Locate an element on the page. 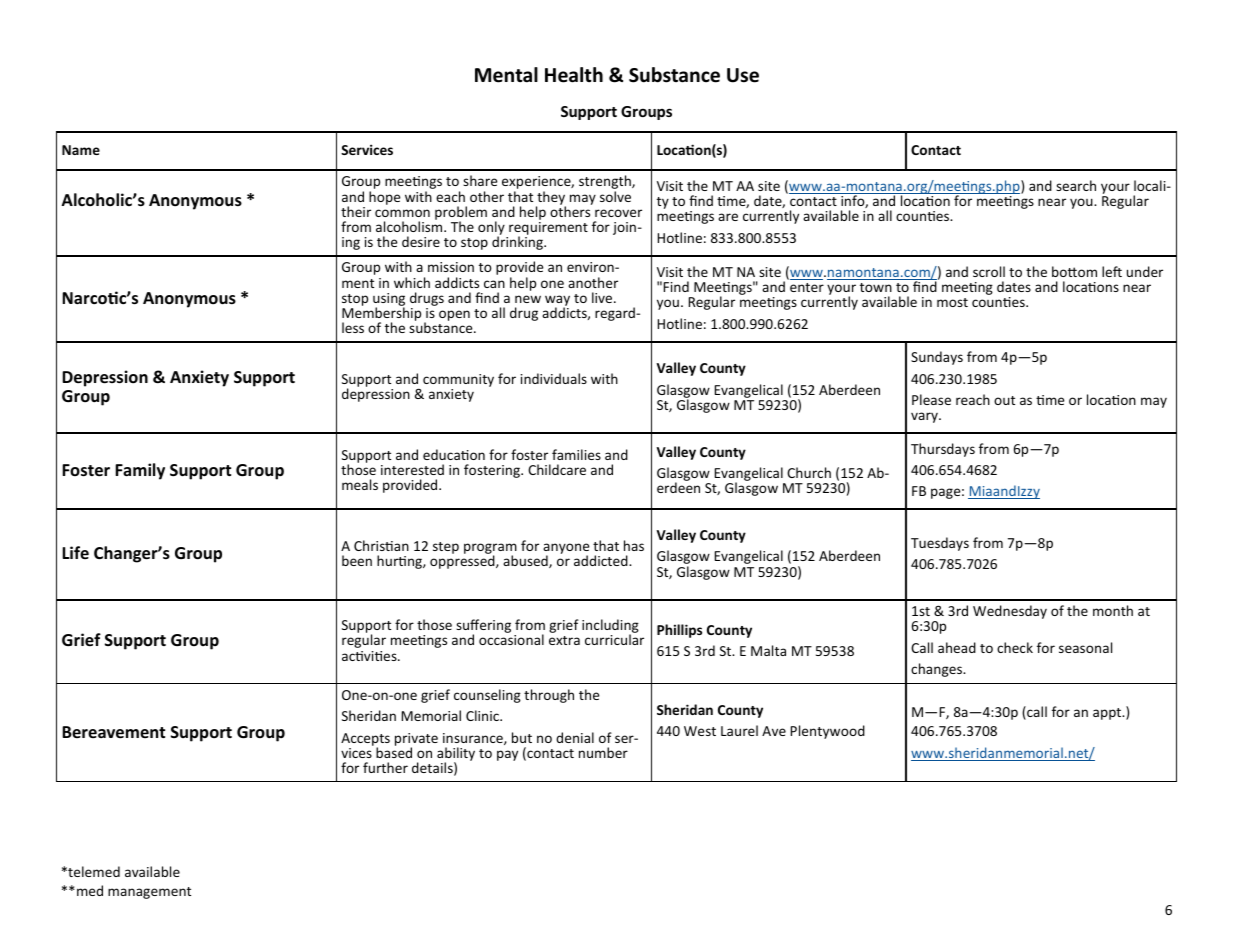  Name is located at coordinates (81, 150).
